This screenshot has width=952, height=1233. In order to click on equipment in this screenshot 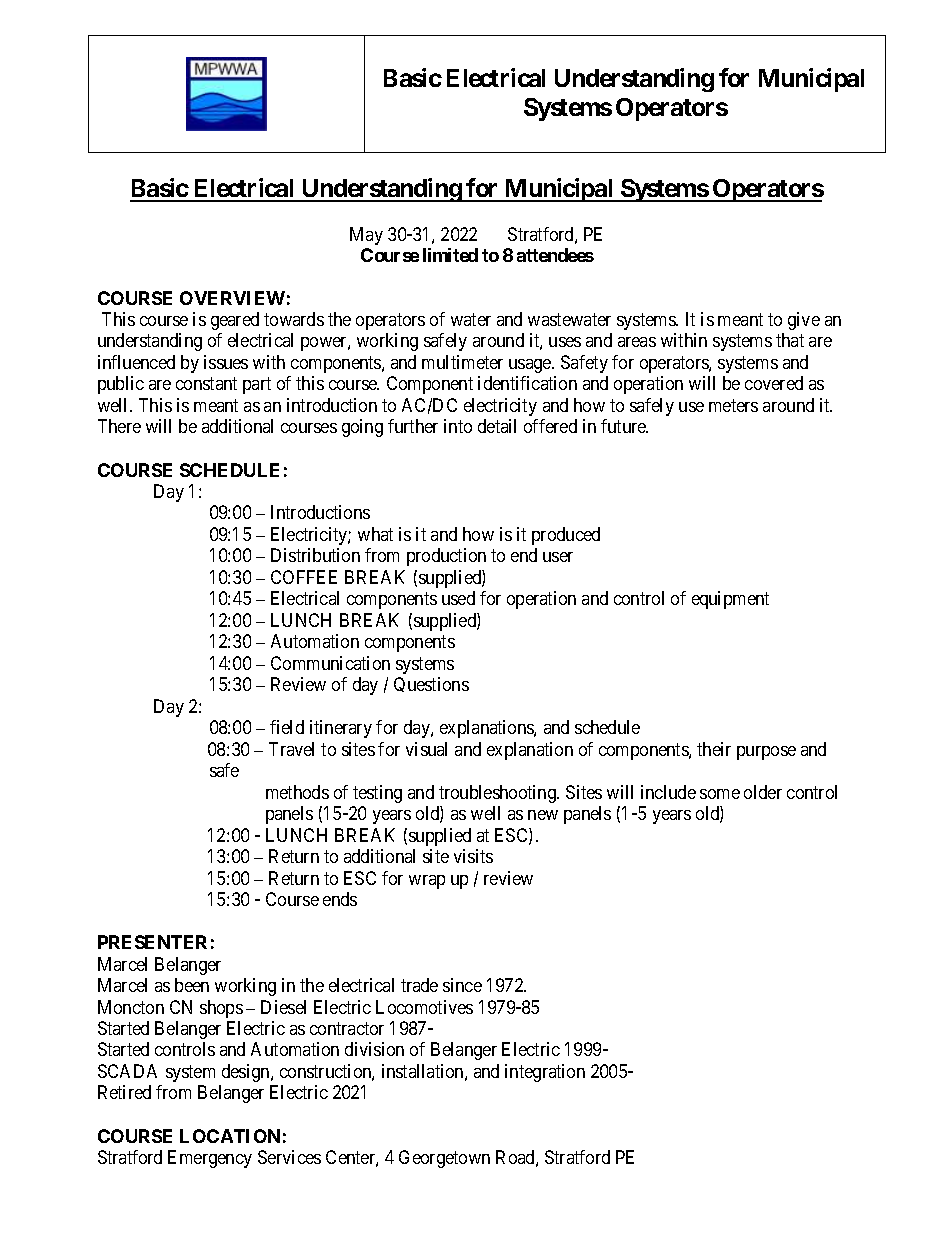, I will do `click(730, 600)`.
